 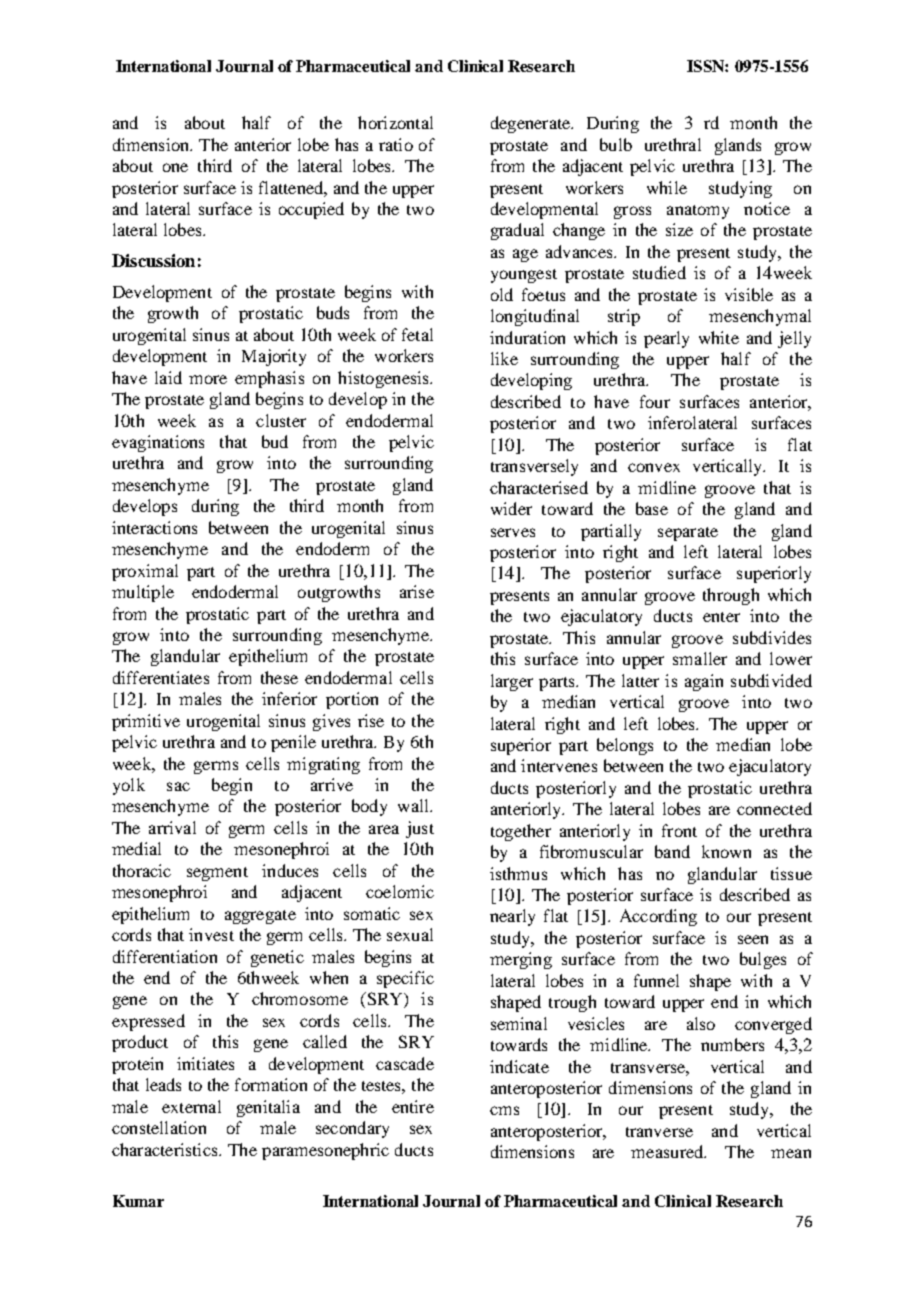 What do you see at coordinates (154, 527) in the screenshot?
I see `interactions` at bounding box center [154, 527].
